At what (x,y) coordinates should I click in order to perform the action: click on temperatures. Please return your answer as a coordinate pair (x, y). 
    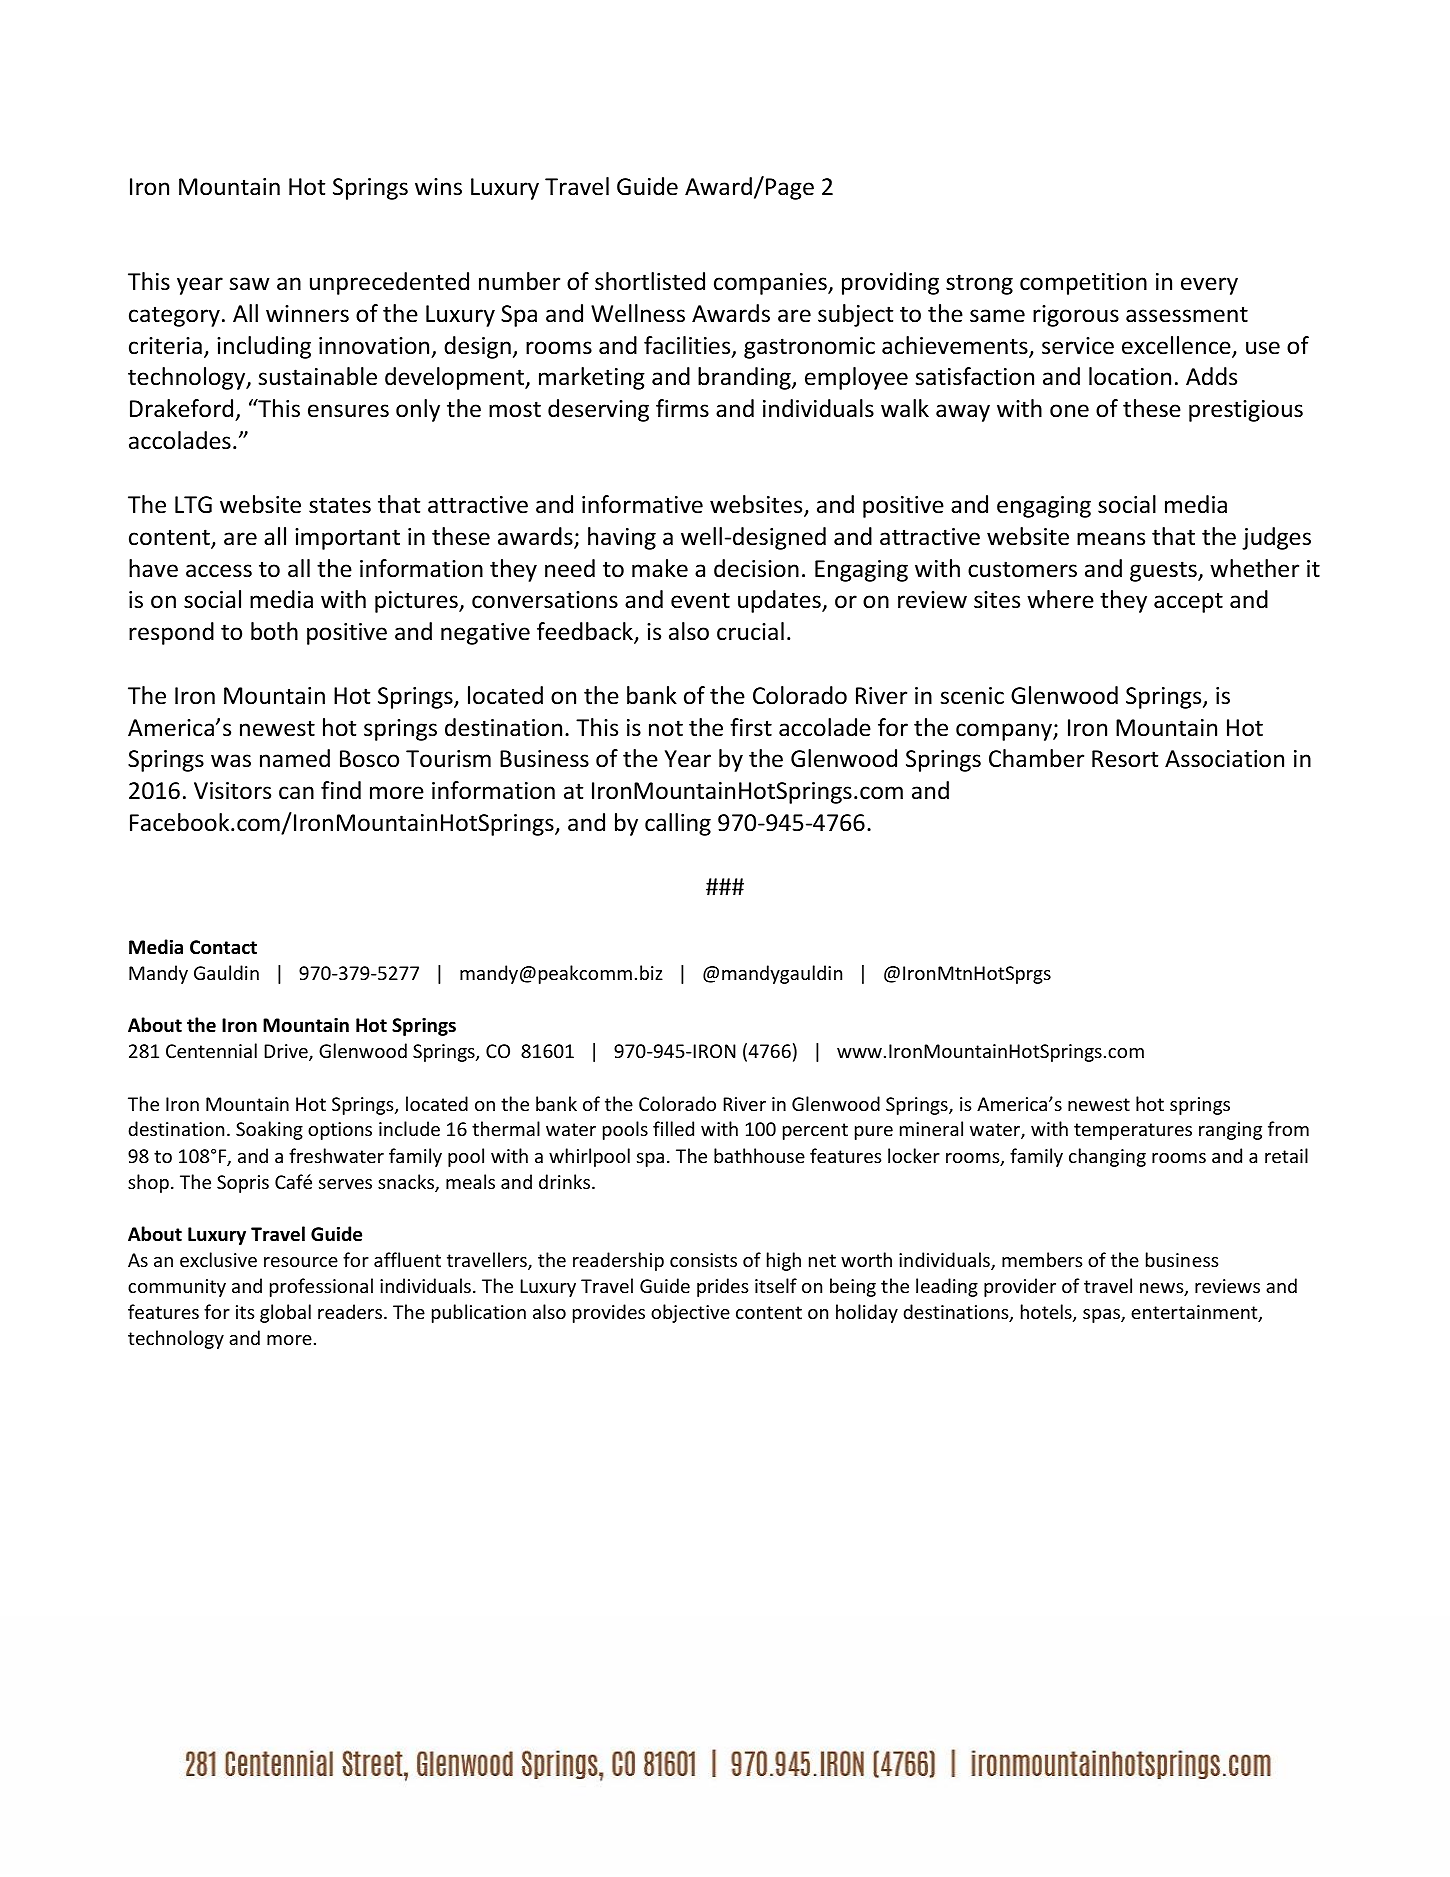
    Looking at the image, I should click on (1133, 1131).
